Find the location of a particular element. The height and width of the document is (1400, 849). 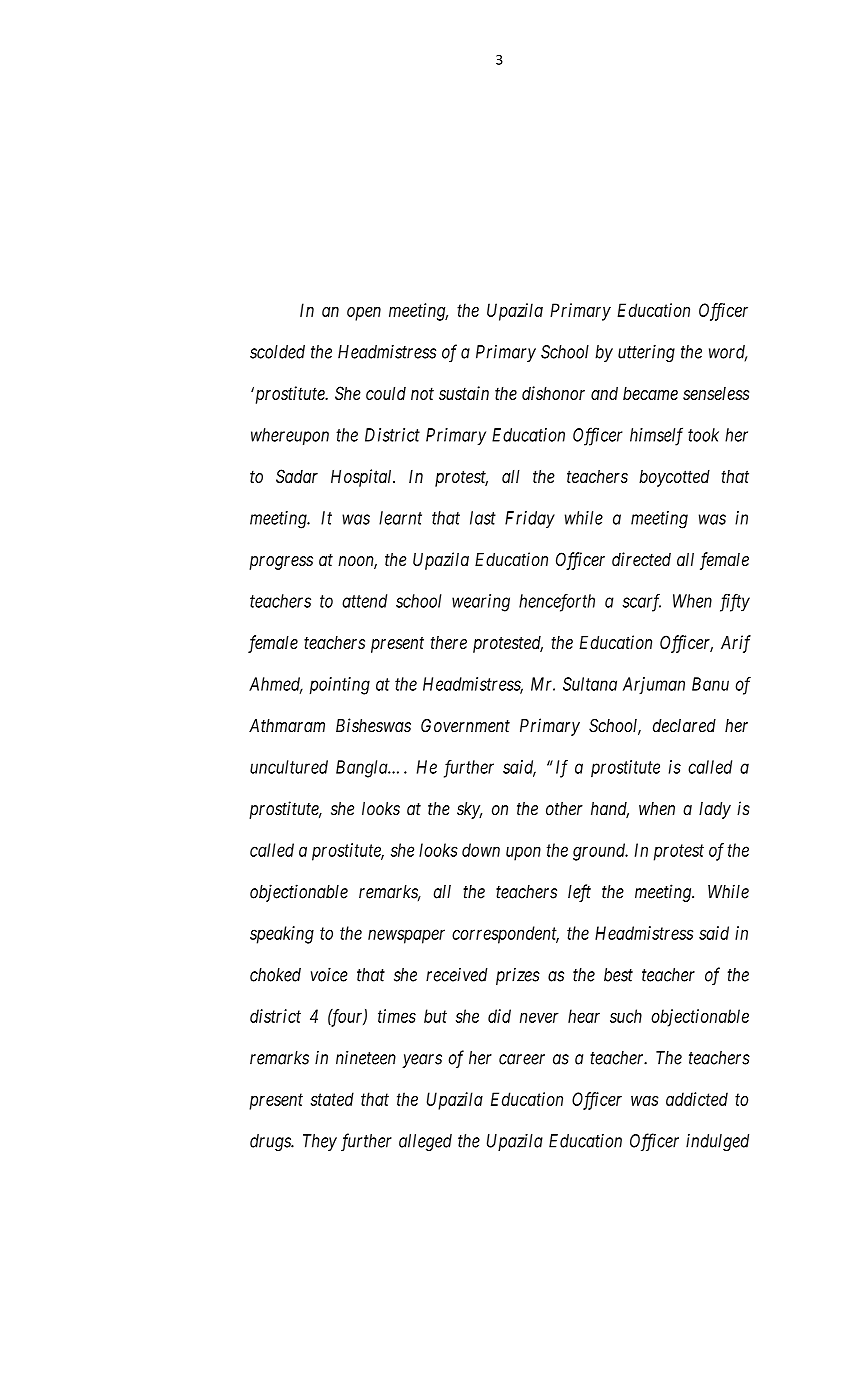

sustain is located at coordinates (464, 393).
